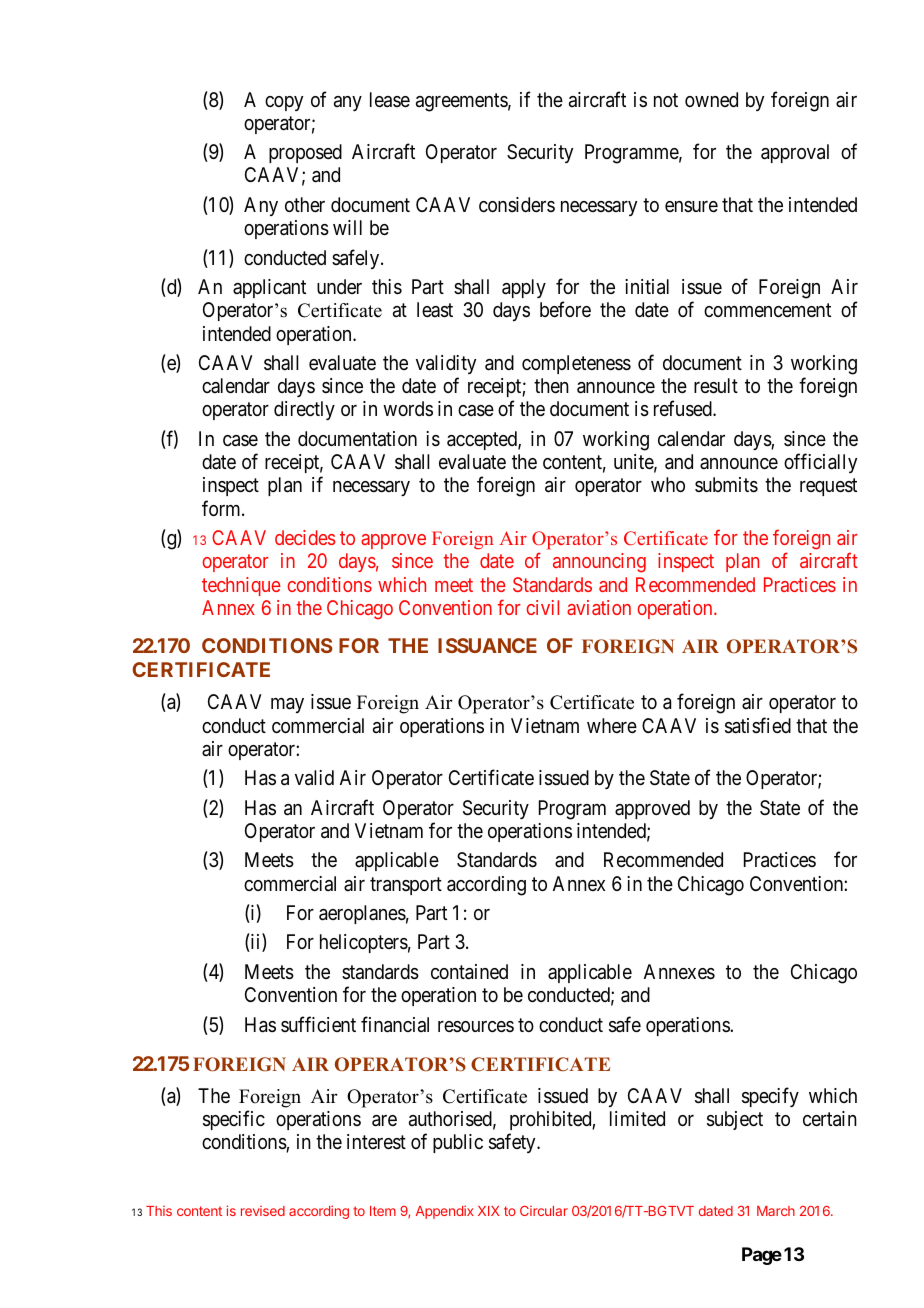 This screenshot has height=1308, width=924. I want to click on may, so click(287, 705).
